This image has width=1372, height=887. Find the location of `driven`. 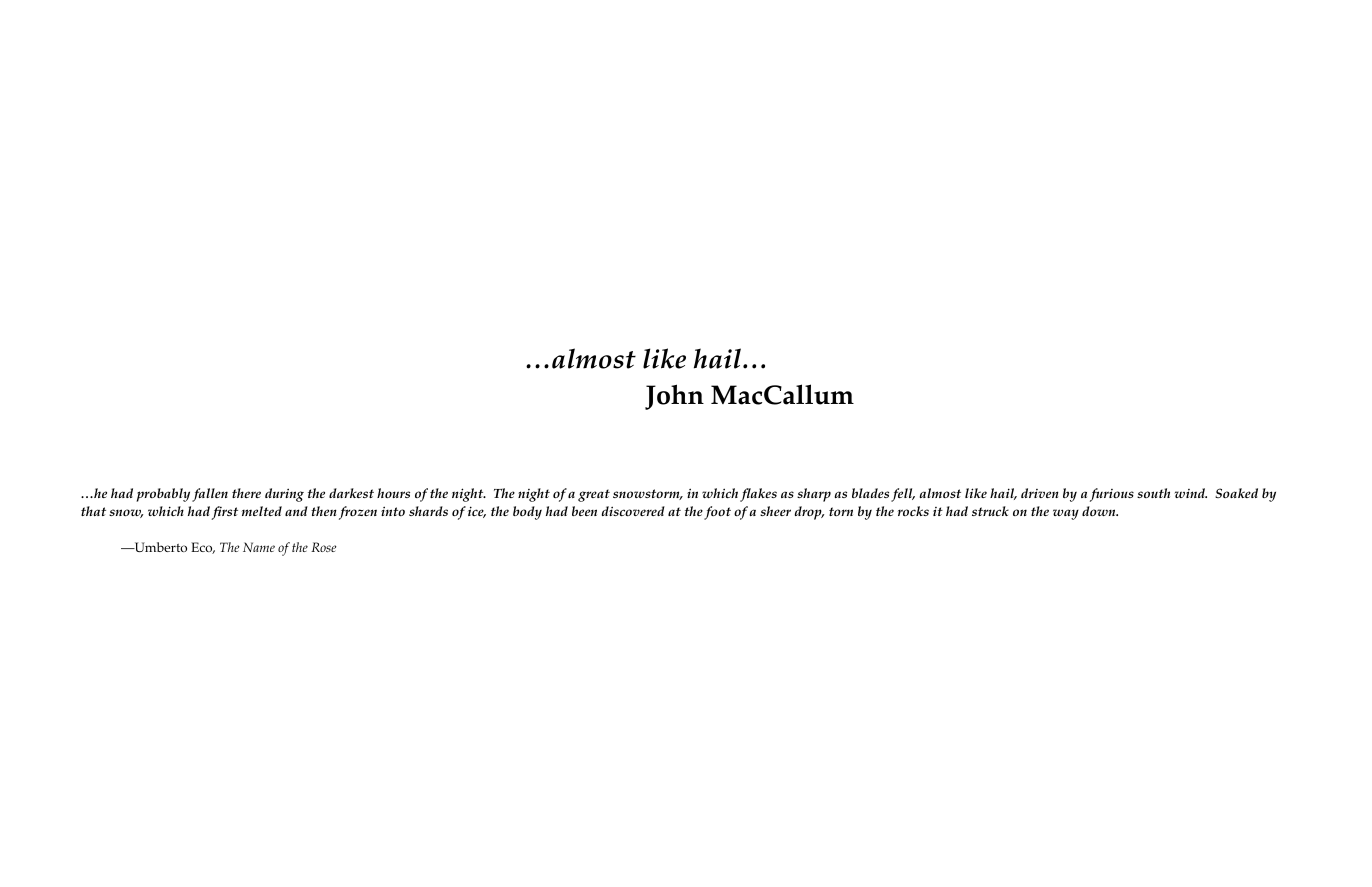

driven is located at coordinates (1040, 493).
